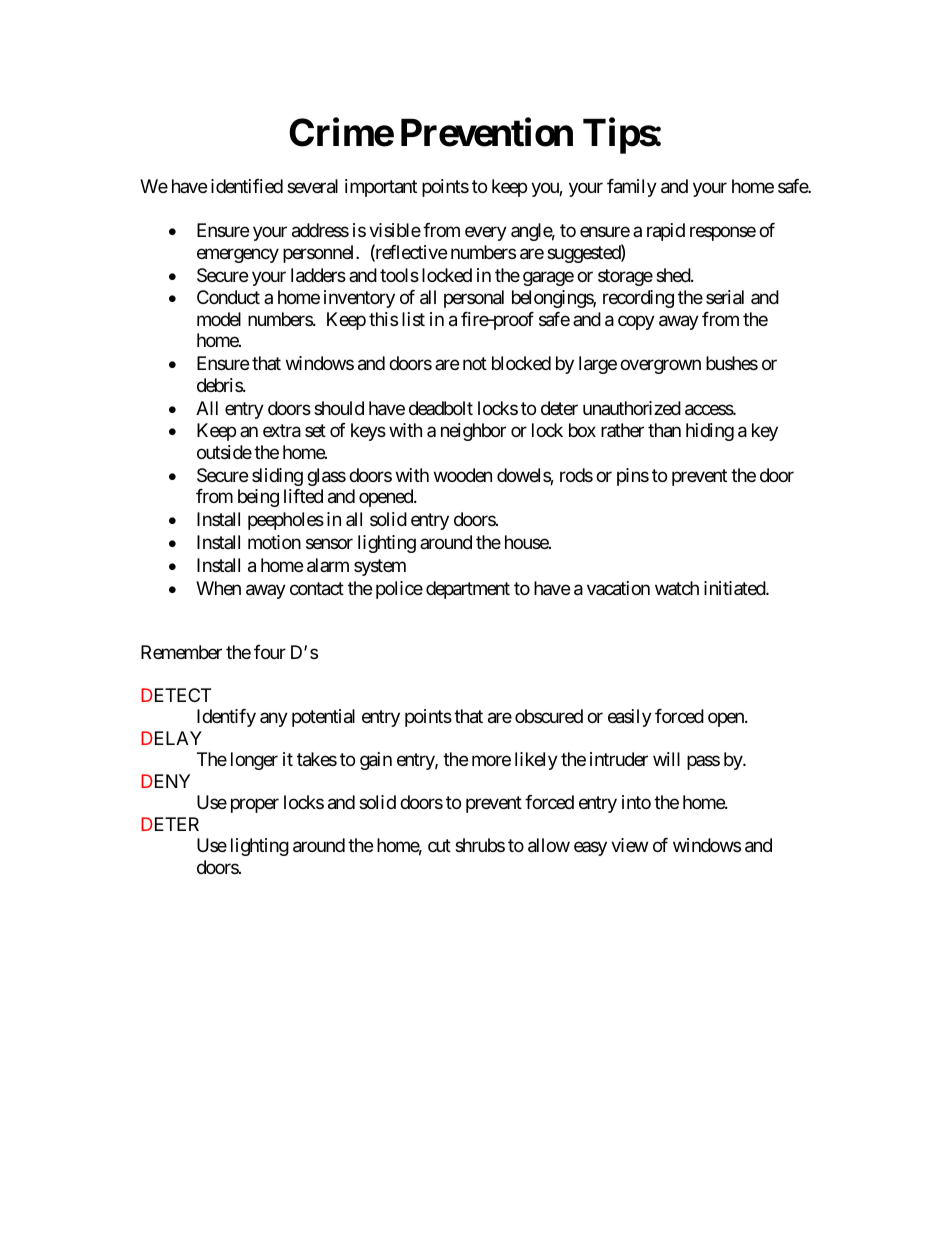 The image size is (952, 1233). What do you see at coordinates (219, 319) in the document?
I see `model` at bounding box center [219, 319].
